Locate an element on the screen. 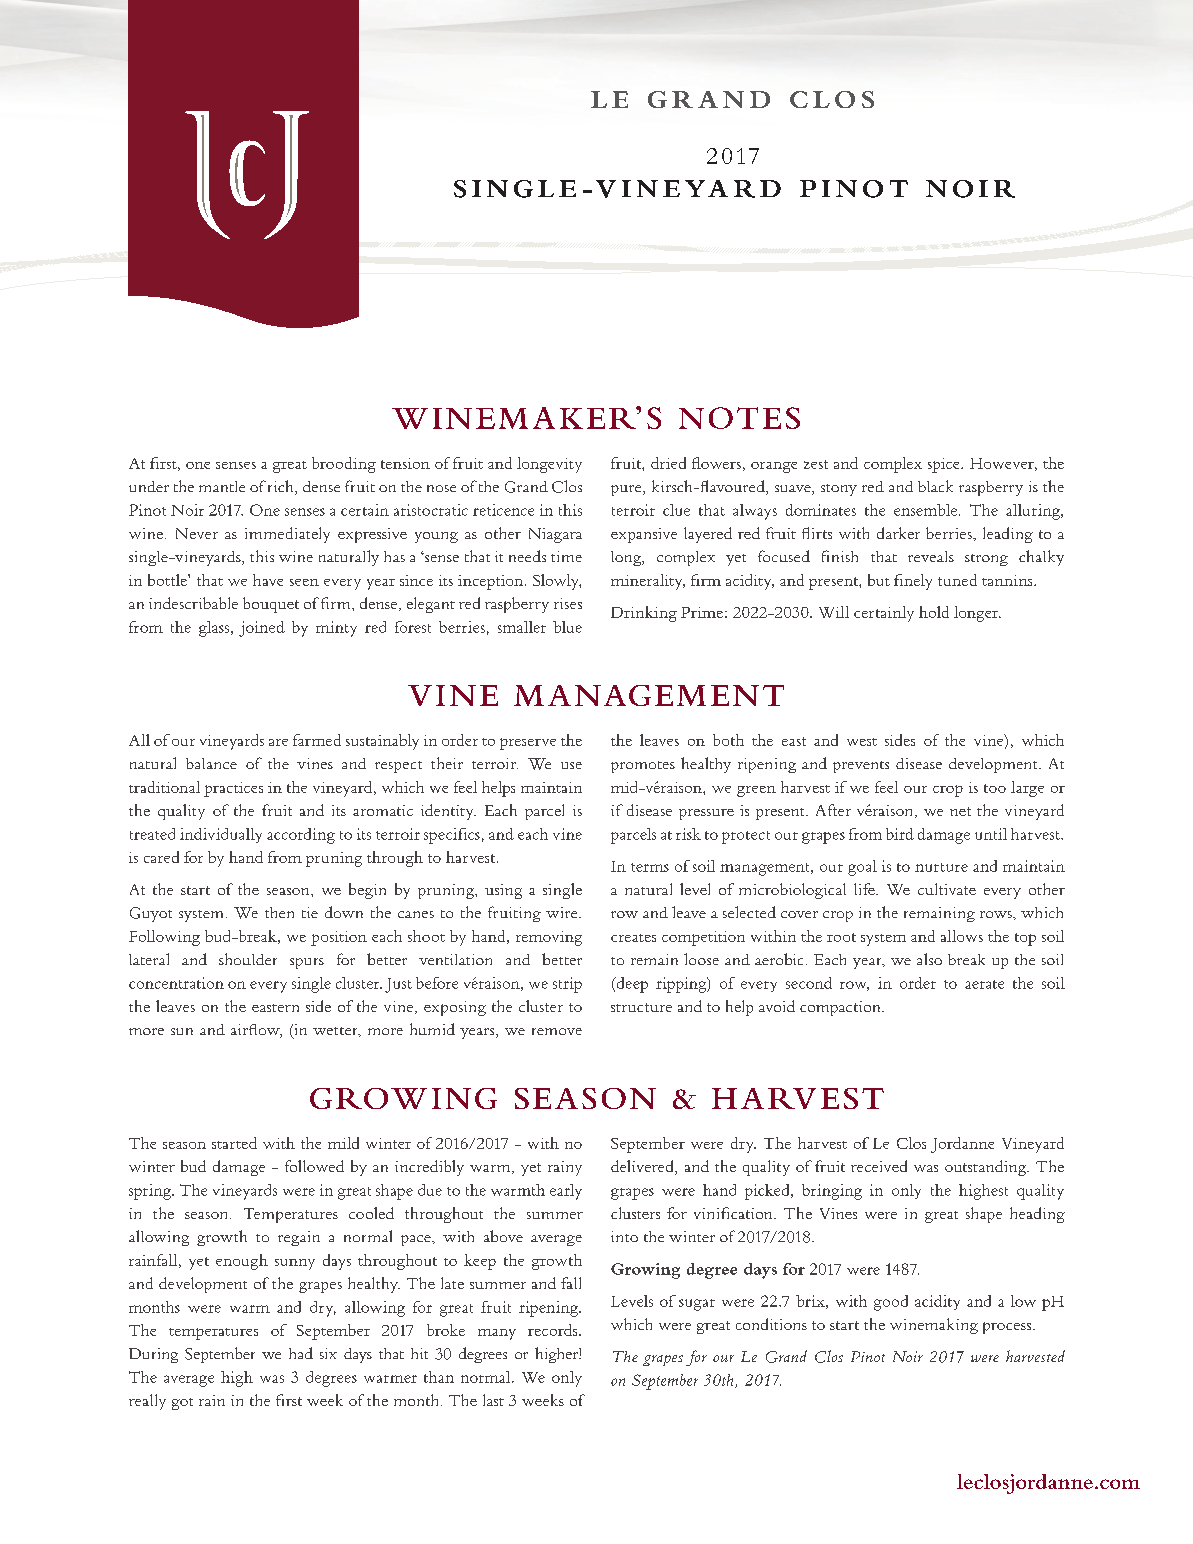 The height and width of the screenshot is (1544, 1193). had is located at coordinates (301, 1353).
